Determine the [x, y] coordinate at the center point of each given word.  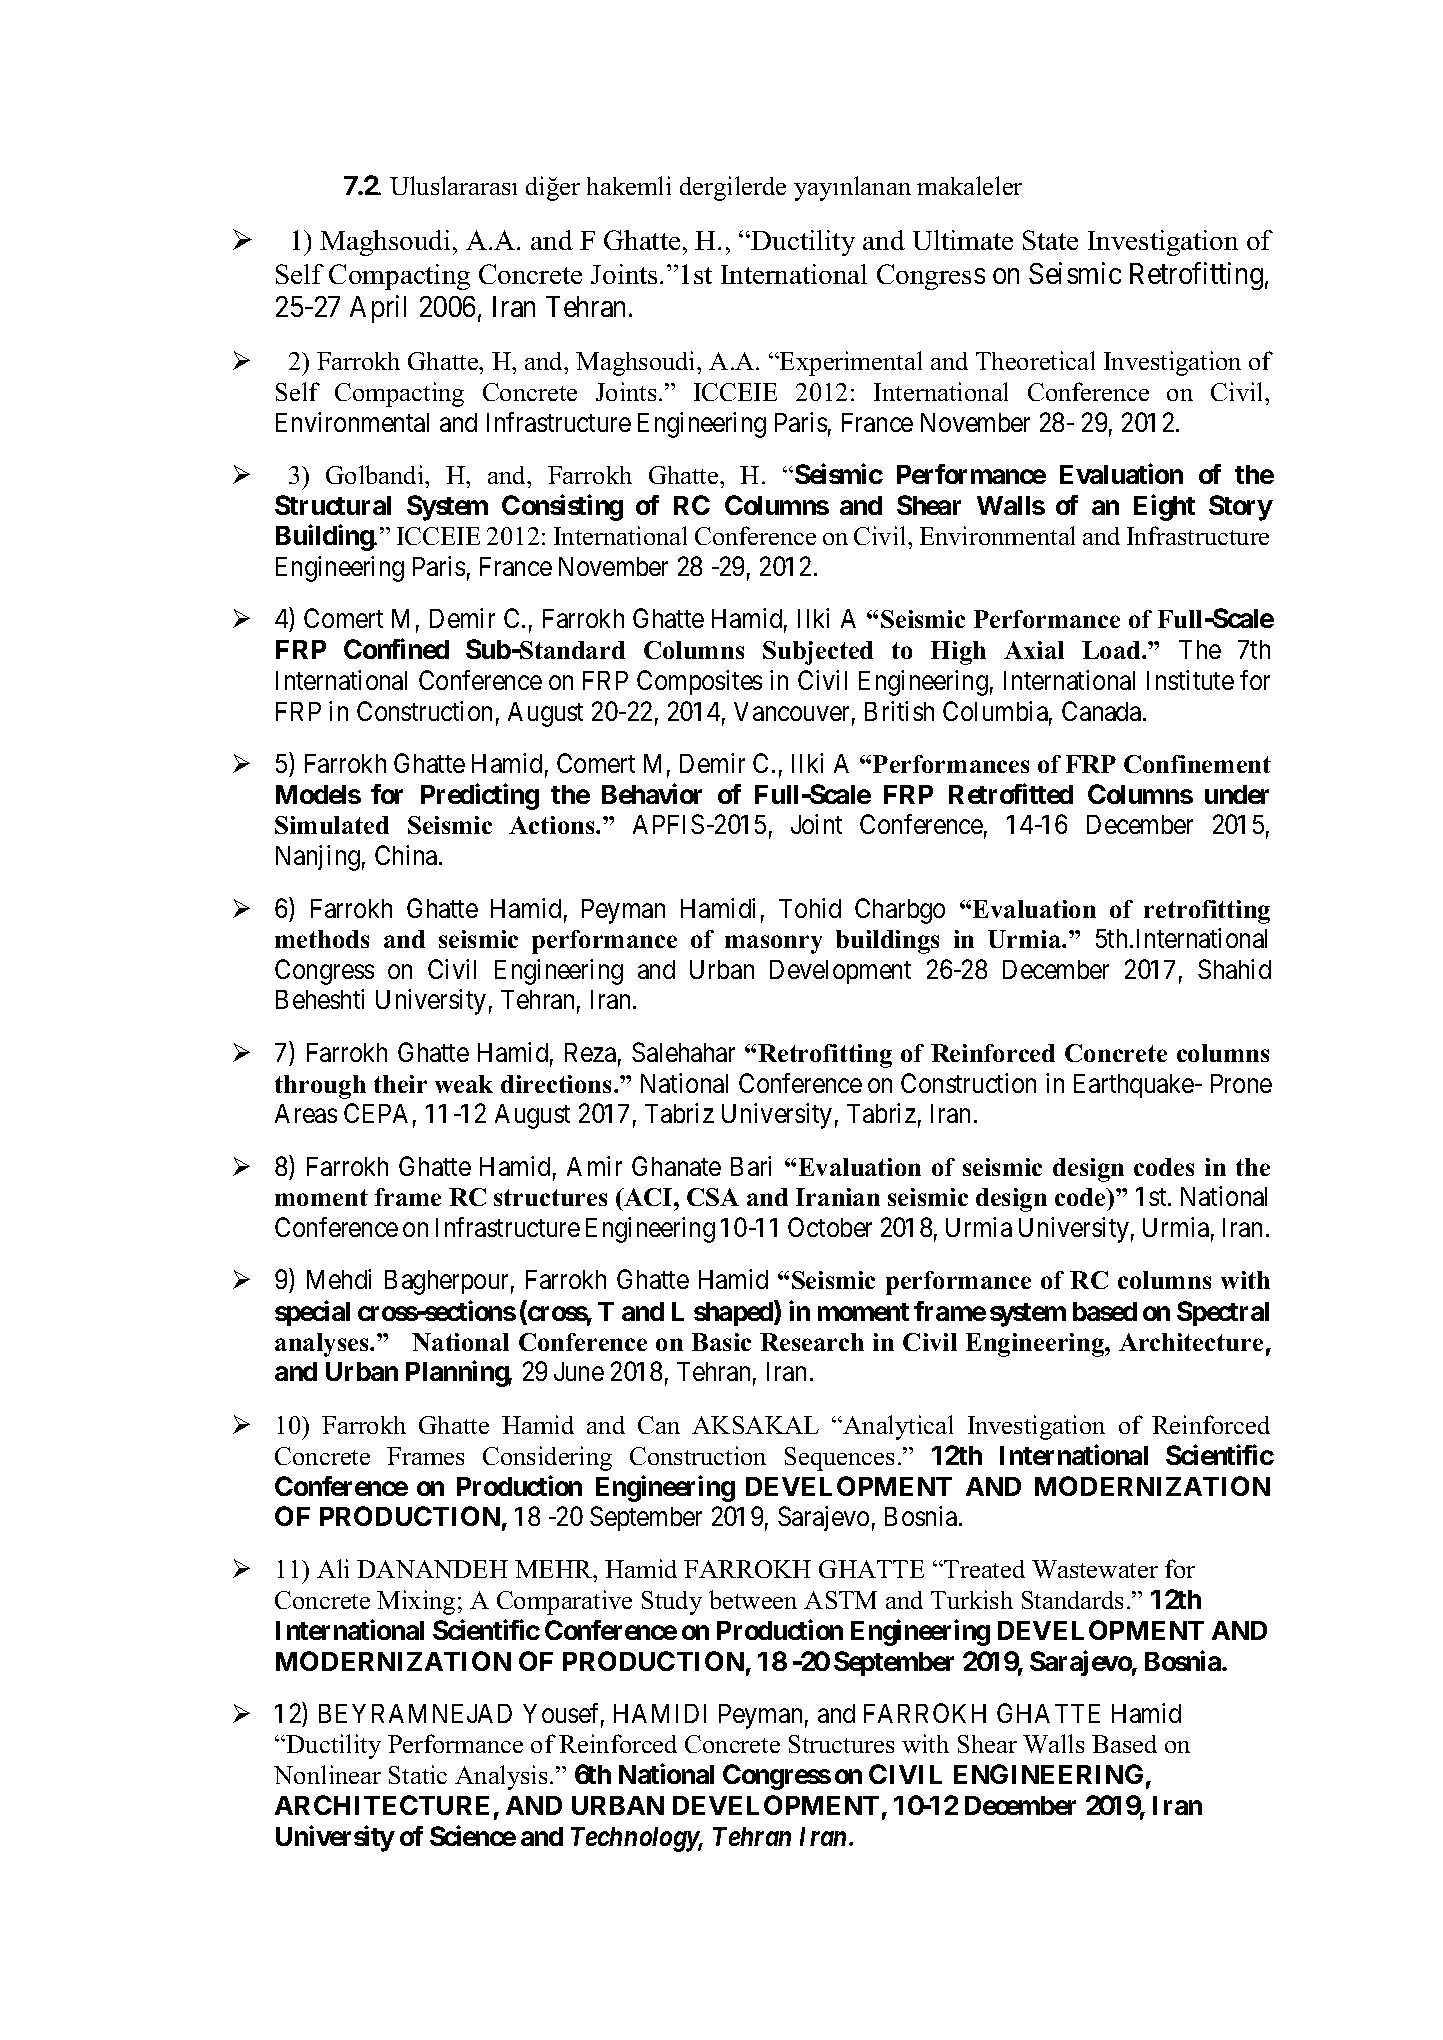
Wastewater [1095, 1569]
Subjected [818, 653]
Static [418, 1774]
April [378, 309]
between [753, 1599]
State [1050, 240]
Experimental [850, 363]
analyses [323, 1345]
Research [812, 1342]
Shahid [1234, 969]
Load [1112, 650]
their [400, 1084]
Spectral [1223, 1313]
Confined [396, 649]
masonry [773, 944]
